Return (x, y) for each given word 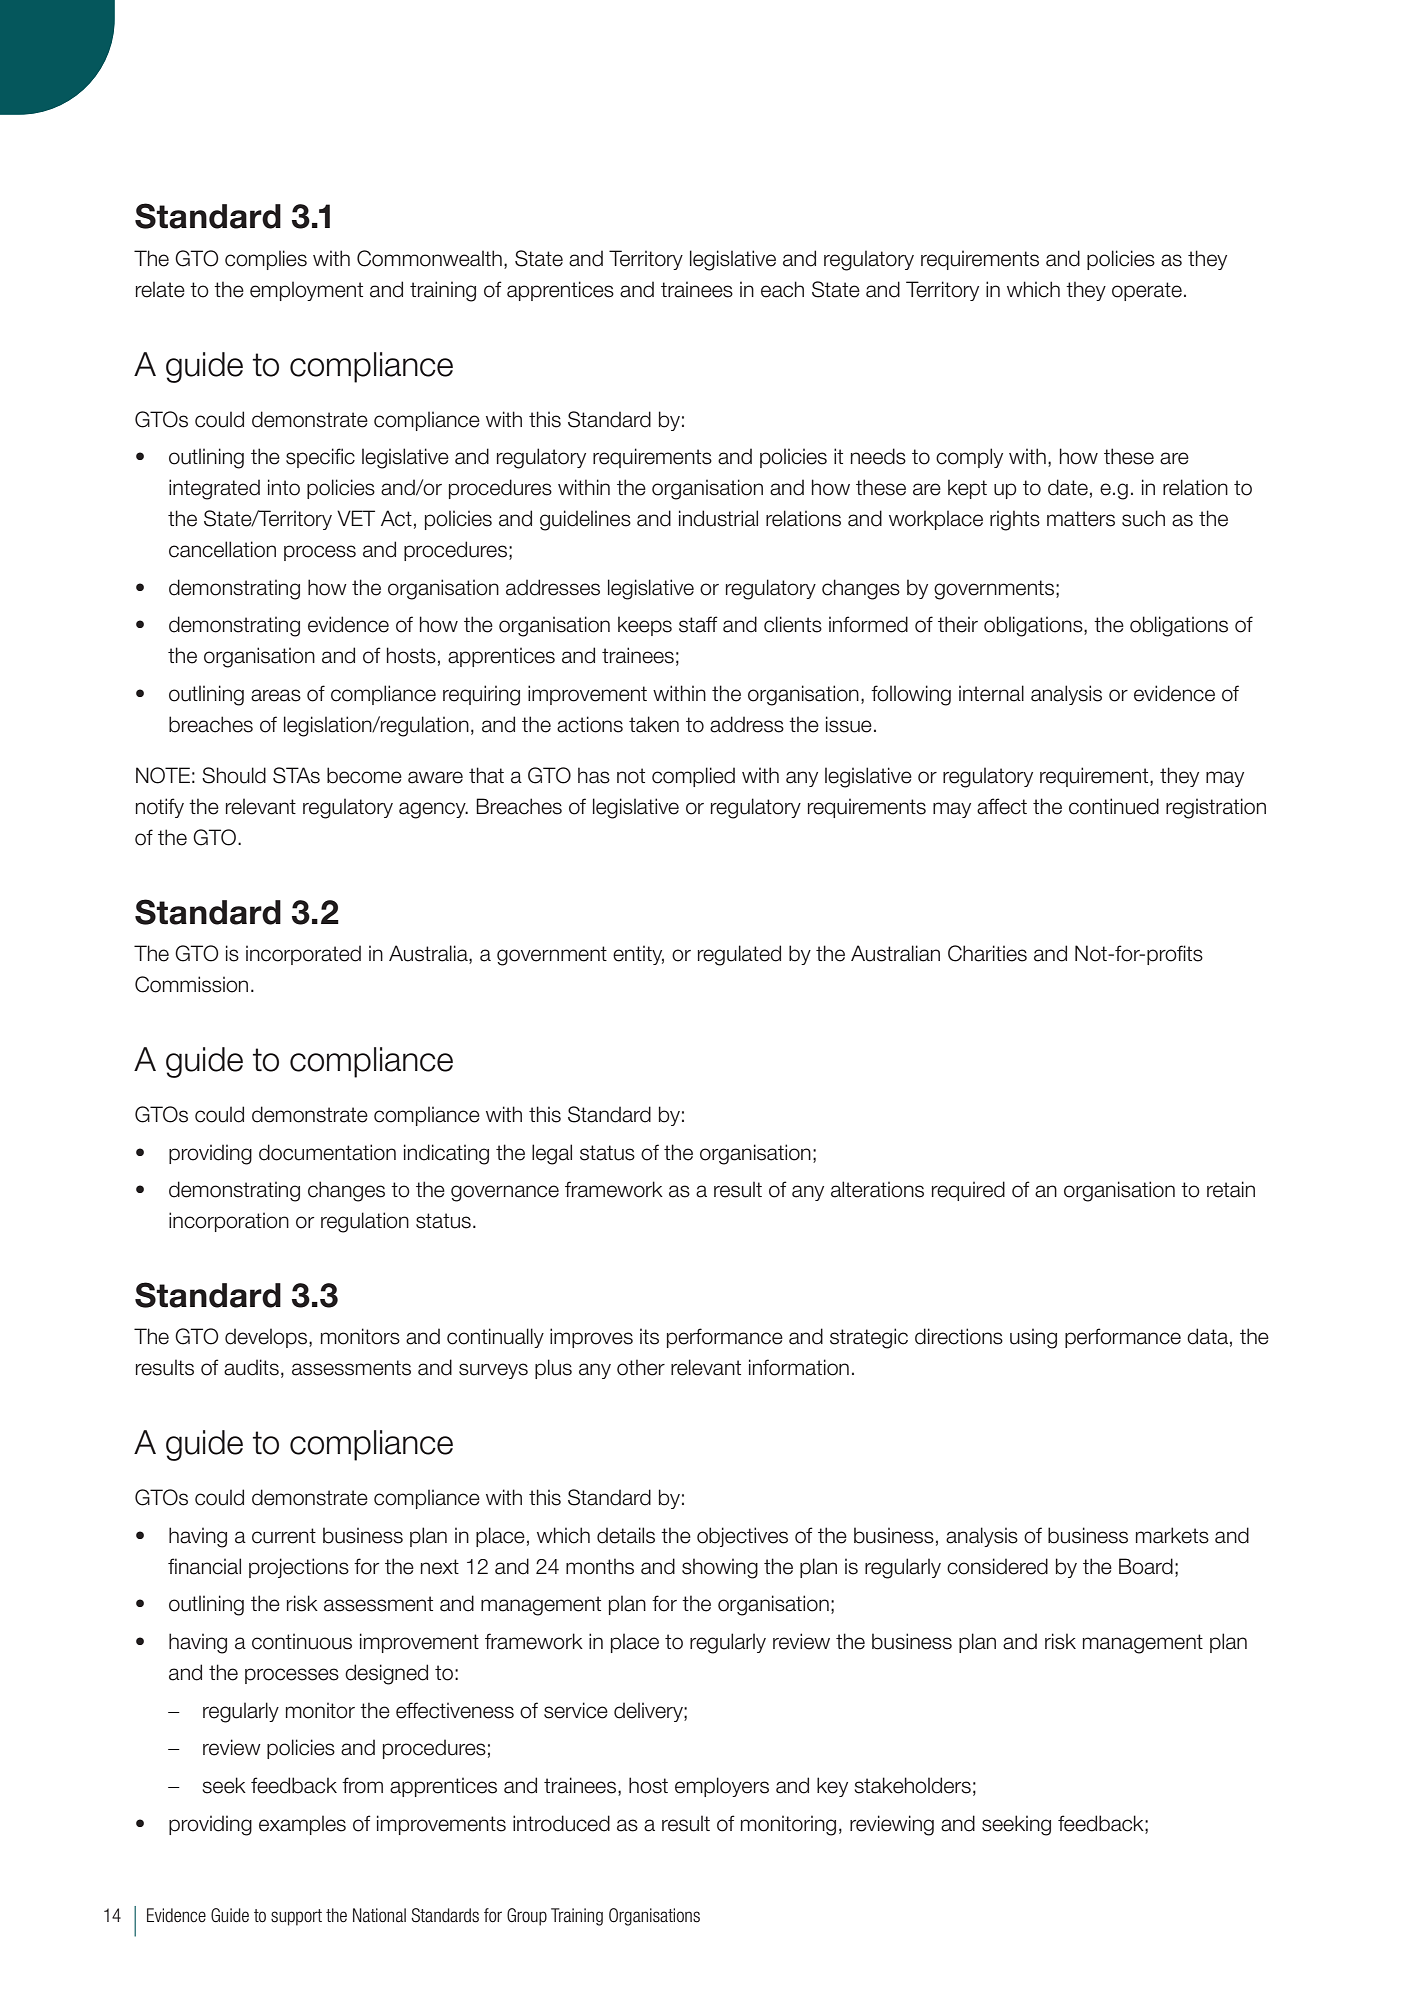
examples (302, 1825)
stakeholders (912, 1785)
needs (878, 456)
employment (306, 291)
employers (722, 1787)
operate (1147, 291)
